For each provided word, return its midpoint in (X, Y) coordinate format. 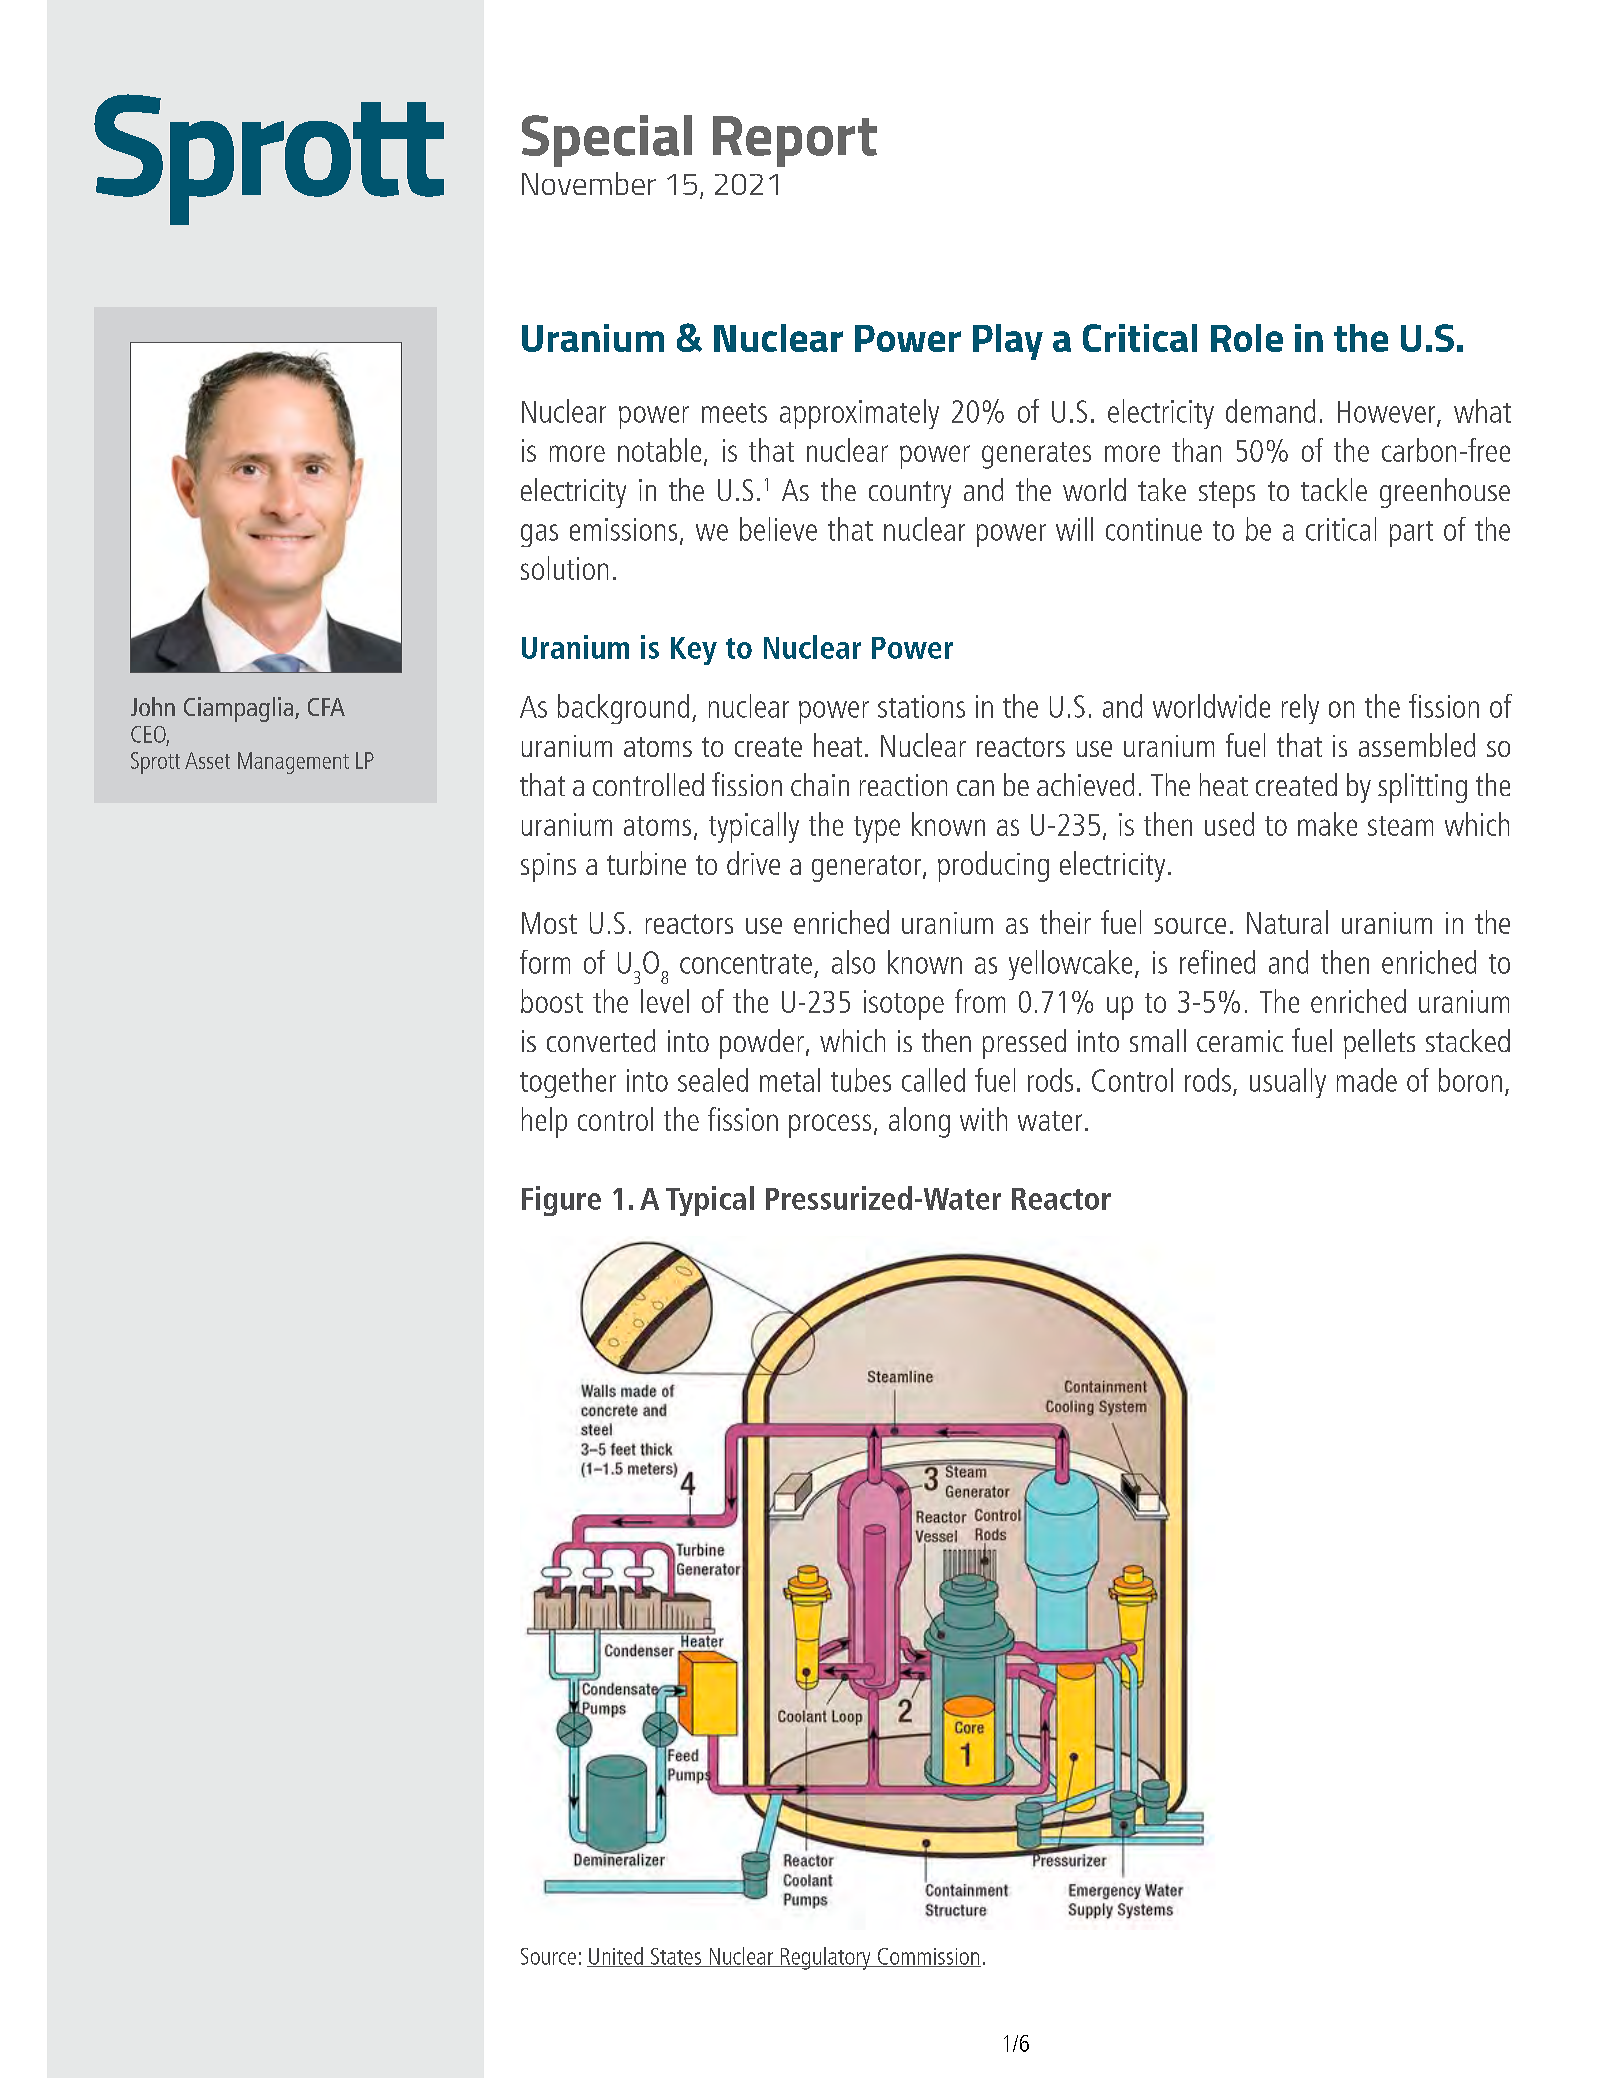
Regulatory (825, 1958)
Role (1247, 338)
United (616, 1957)
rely (1300, 709)
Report (795, 141)
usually (1288, 1083)
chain (820, 784)
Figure (561, 1201)
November (589, 183)
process (830, 1126)
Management (293, 763)
